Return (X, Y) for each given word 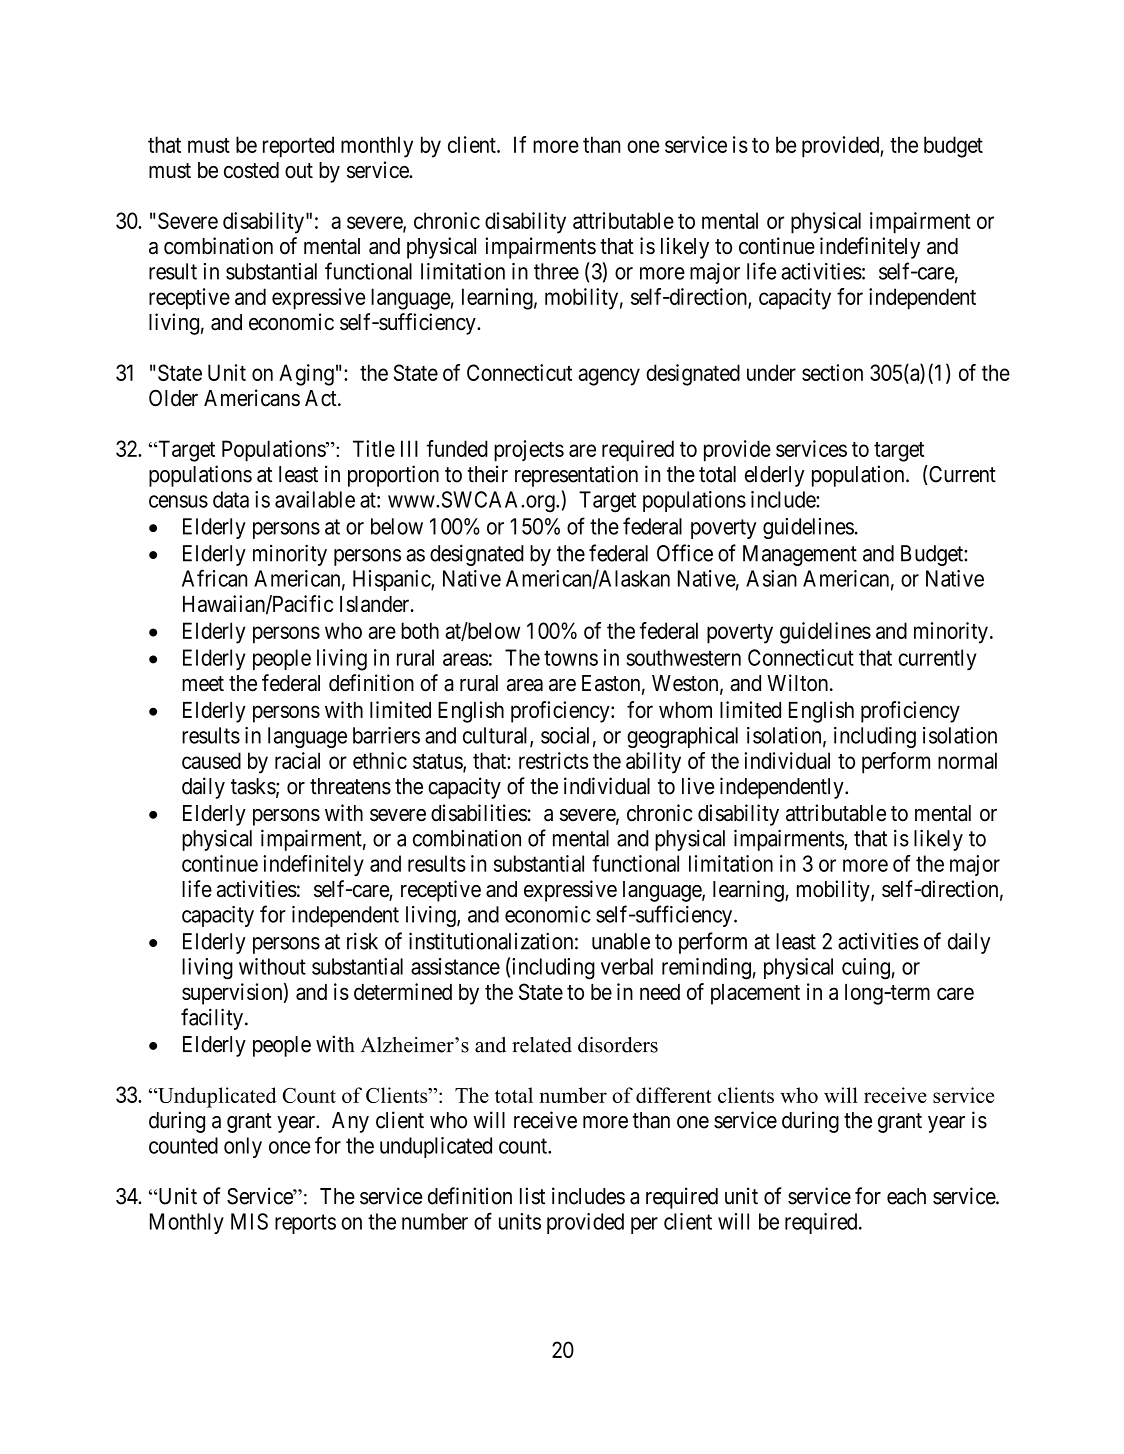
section (832, 372)
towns (571, 658)
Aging (306, 375)
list (532, 1196)
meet (203, 684)
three (556, 271)
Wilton (797, 683)
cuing (866, 969)
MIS (249, 1221)
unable (621, 941)
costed (251, 170)
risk (362, 941)
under (771, 372)
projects (529, 451)
